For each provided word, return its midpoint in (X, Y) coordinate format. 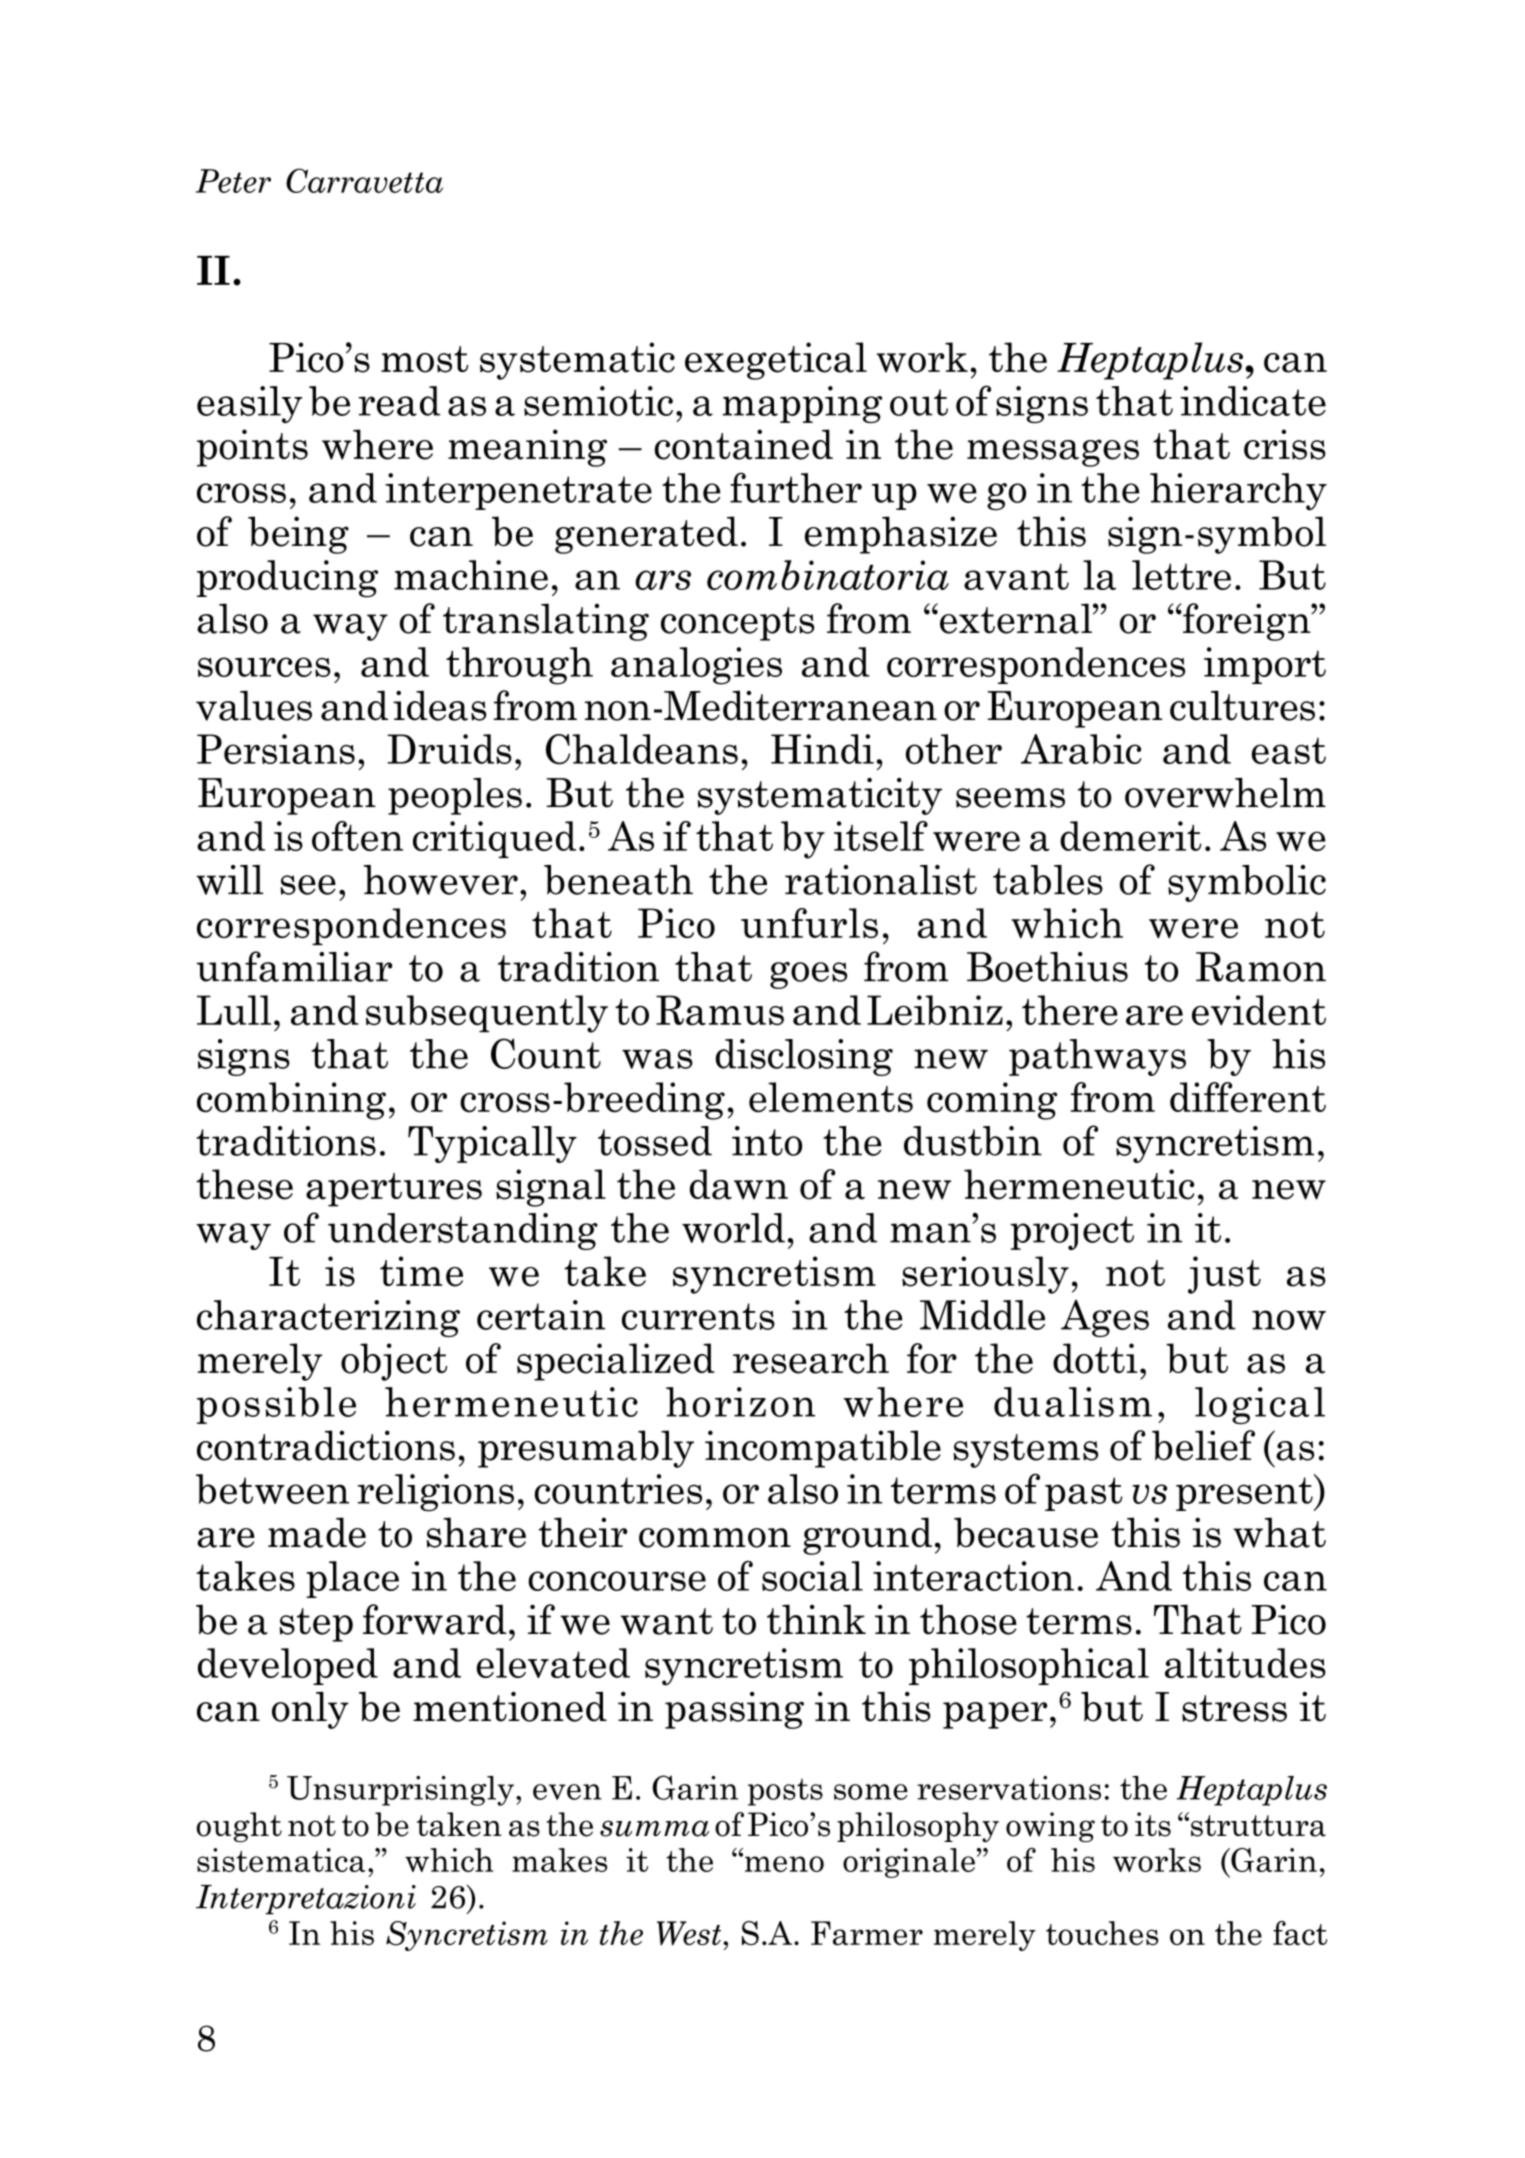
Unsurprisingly (400, 1791)
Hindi (822, 749)
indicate (1253, 401)
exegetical (776, 361)
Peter (233, 181)
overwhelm (1225, 793)
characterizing (328, 1318)
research (811, 1358)
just (1224, 1275)
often (357, 836)
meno (783, 1863)
